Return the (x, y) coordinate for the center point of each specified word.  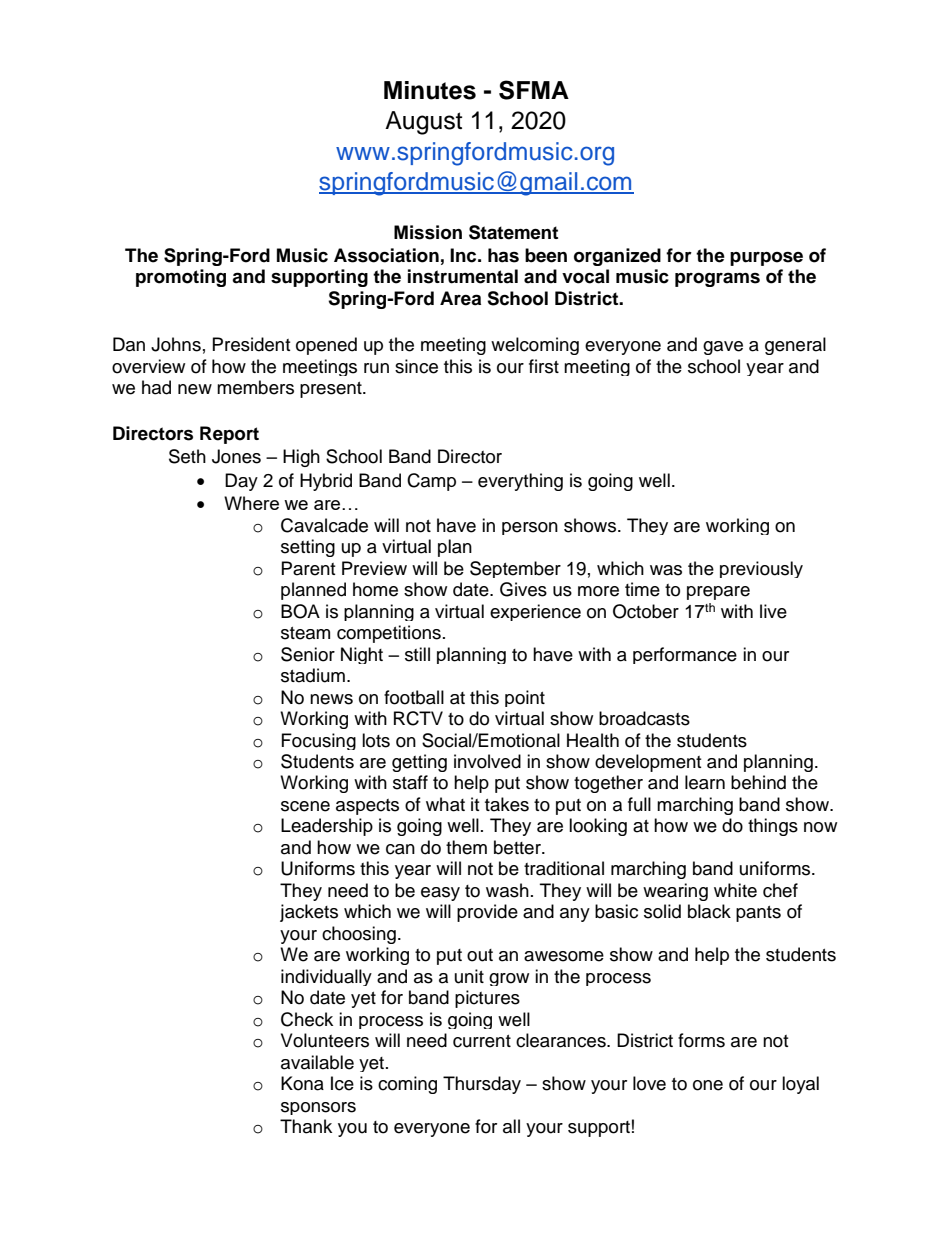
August (423, 123)
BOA (300, 611)
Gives (523, 589)
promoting (181, 278)
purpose (766, 259)
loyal (800, 1085)
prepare (718, 593)
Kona (302, 1083)
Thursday (482, 1085)
